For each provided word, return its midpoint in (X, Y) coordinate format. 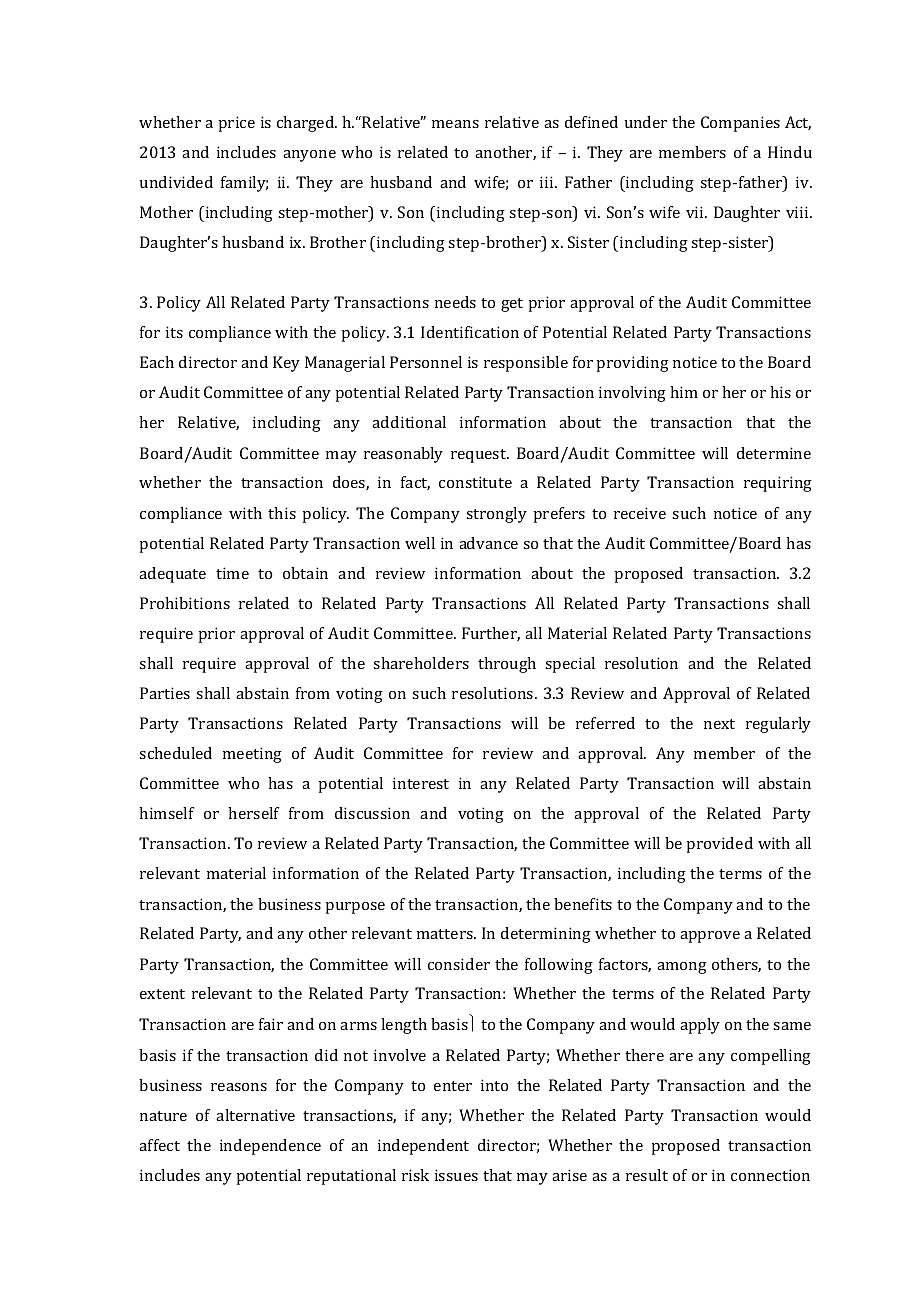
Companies (740, 124)
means (455, 124)
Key (286, 364)
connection (770, 1175)
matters (446, 934)
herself (254, 813)
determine (774, 453)
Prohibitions (185, 603)
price (236, 124)
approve (710, 937)
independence (270, 1147)
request (479, 456)
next (719, 724)
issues (456, 1175)
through (507, 665)
